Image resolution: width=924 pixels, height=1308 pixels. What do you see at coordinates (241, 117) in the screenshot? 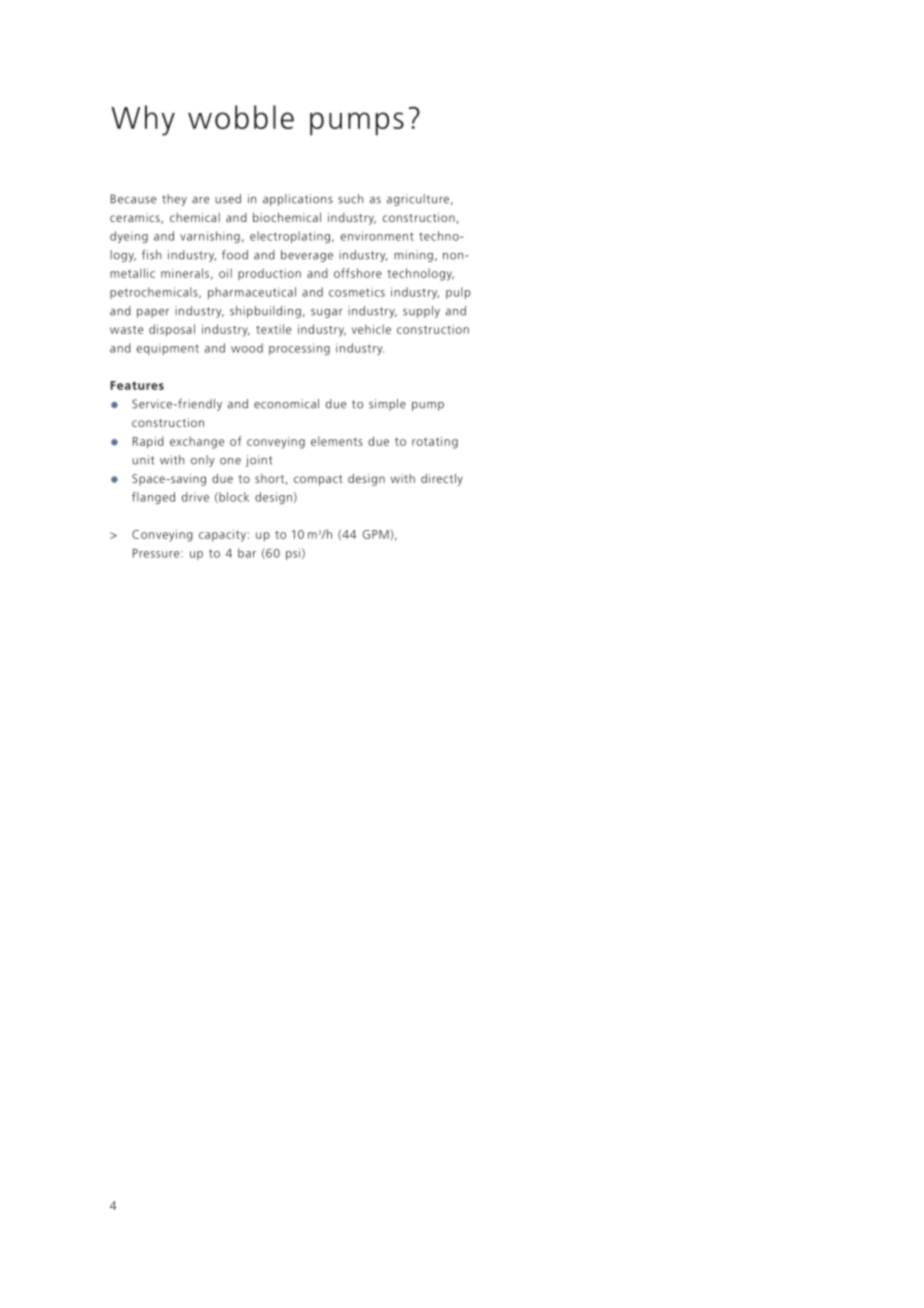
I see `wobble` at bounding box center [241, 117].
